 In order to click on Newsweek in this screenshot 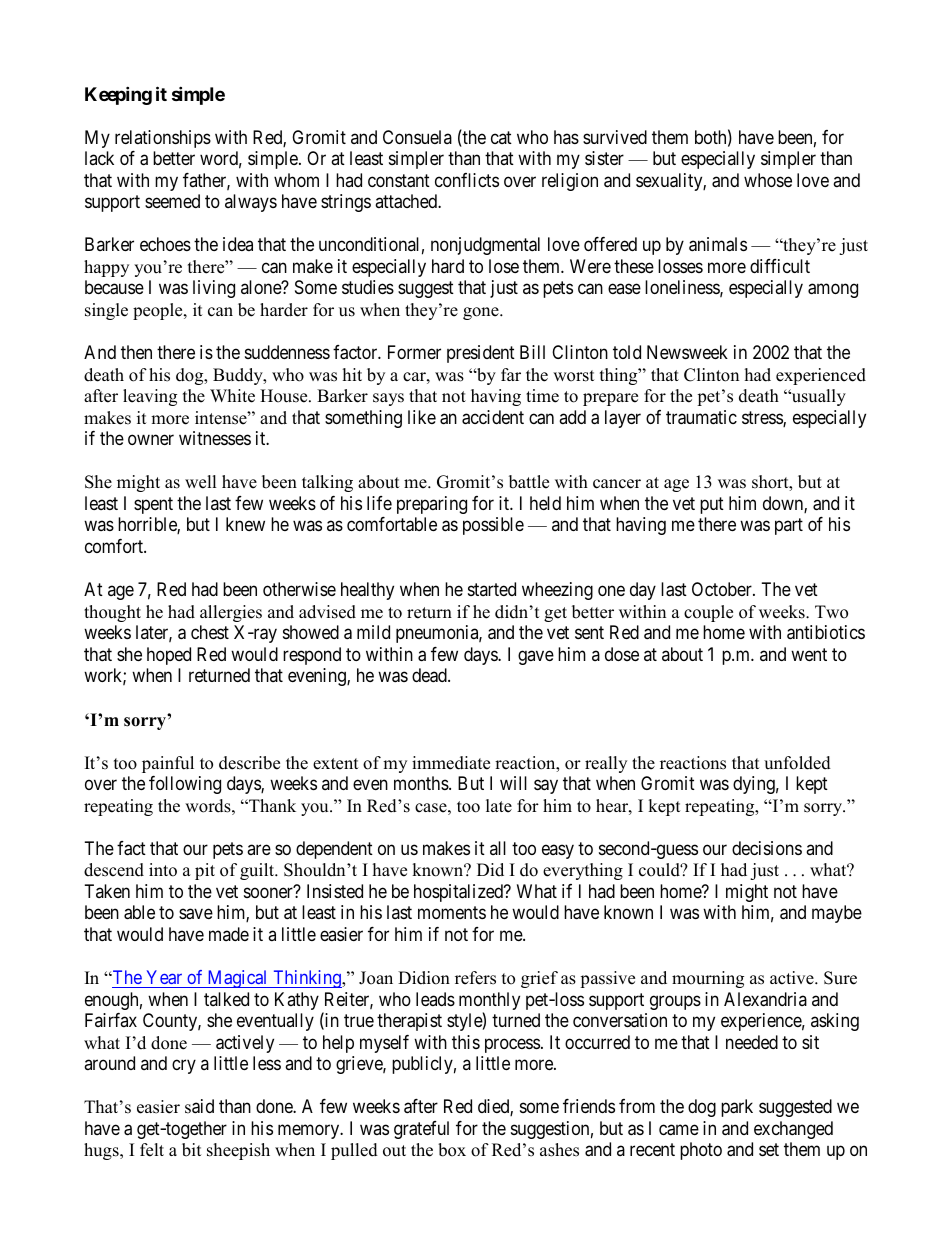, I will do `click(687, 352)`.
